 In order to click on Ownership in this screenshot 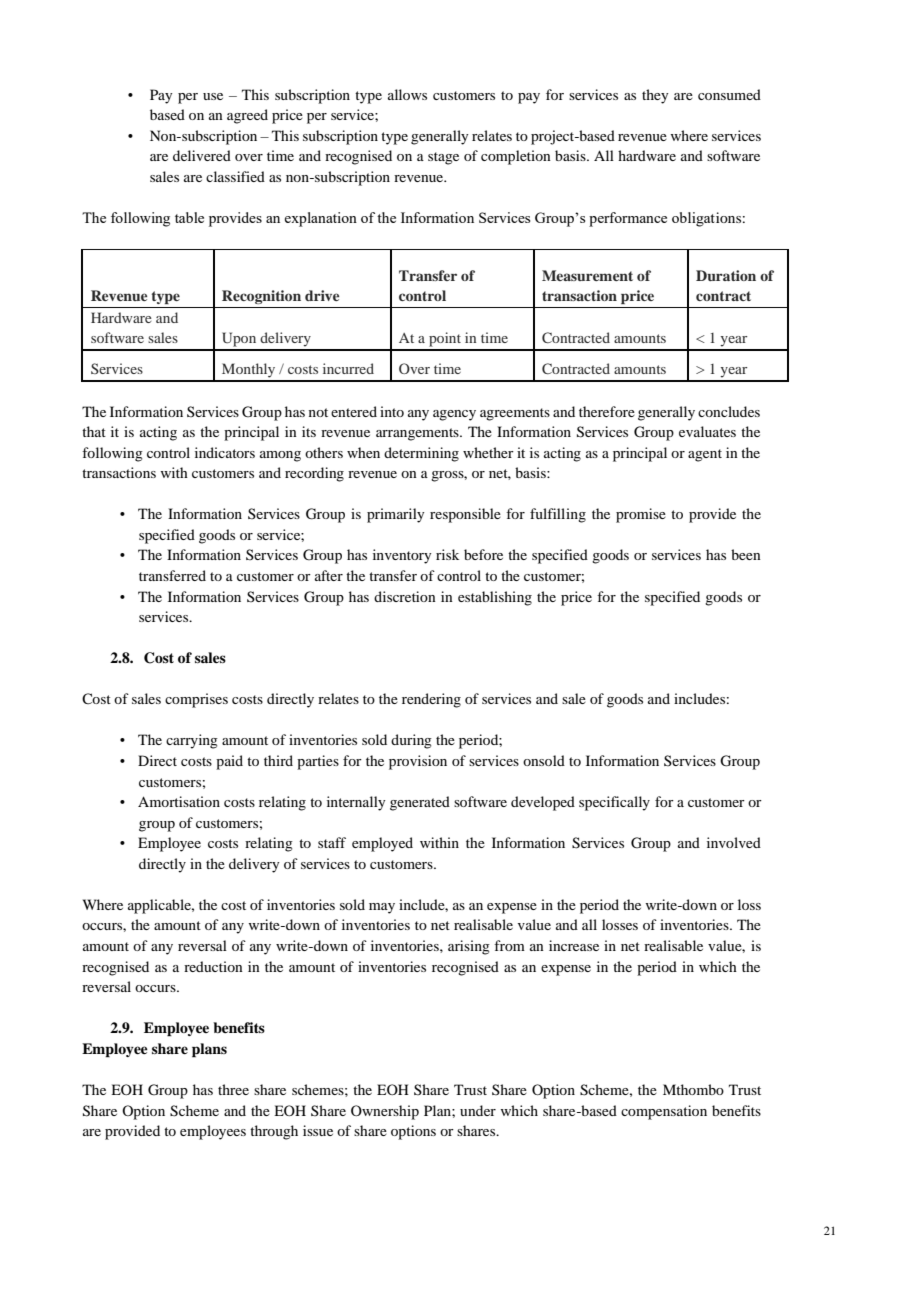, I will do `click(385, 1112)`.
